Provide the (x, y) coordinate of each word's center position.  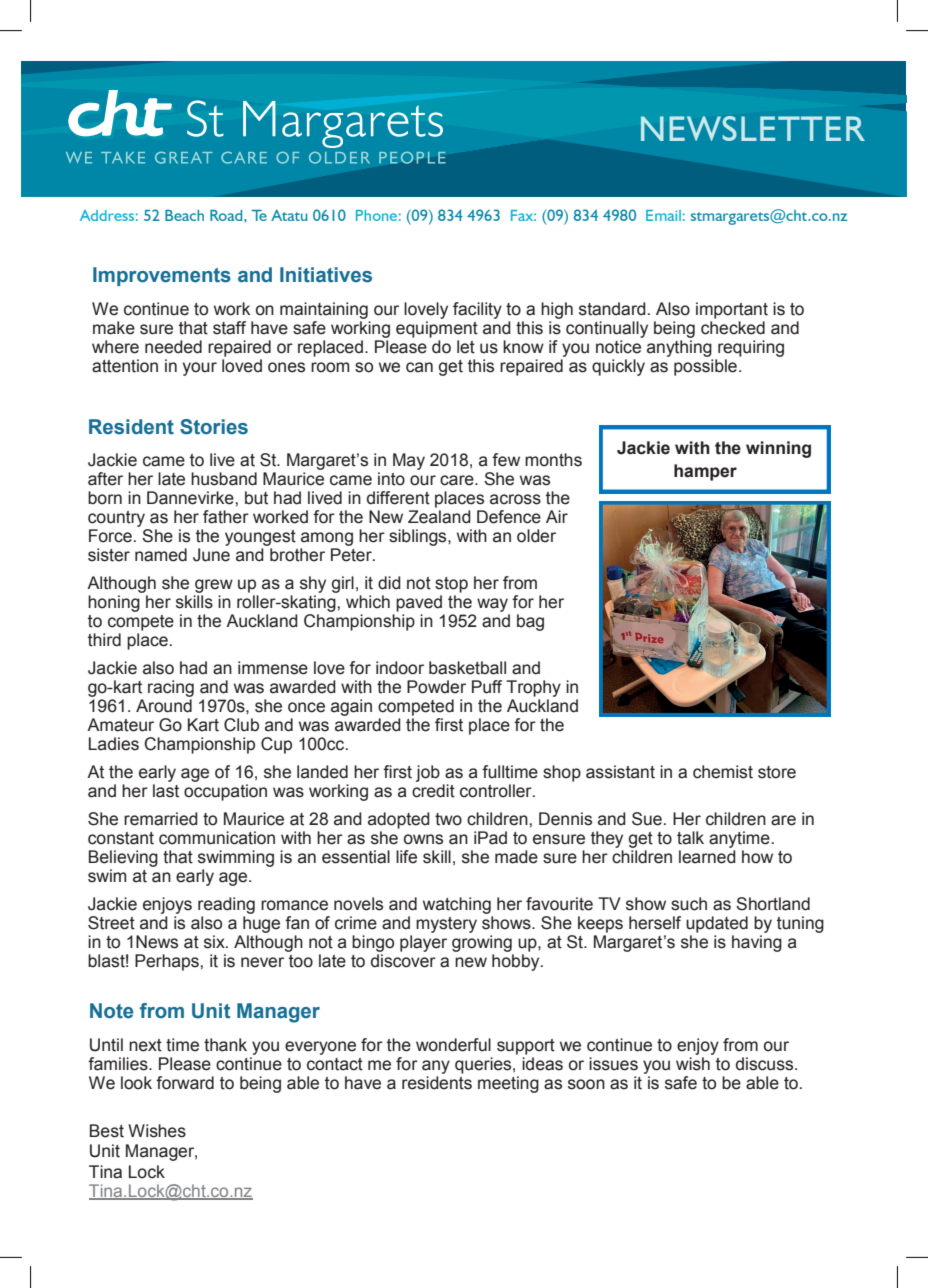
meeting (508, 1084)
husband (224, 479)
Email (663, 215)
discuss (766, 1064)
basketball (467, 668)
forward (185, 1083)
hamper (705, 472)
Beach (184, 215)
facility (477, 310)
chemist (723, 772)
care (458, 480)
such (689, 904)
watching (457, 905)
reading (226, 905)
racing (171, 688)
